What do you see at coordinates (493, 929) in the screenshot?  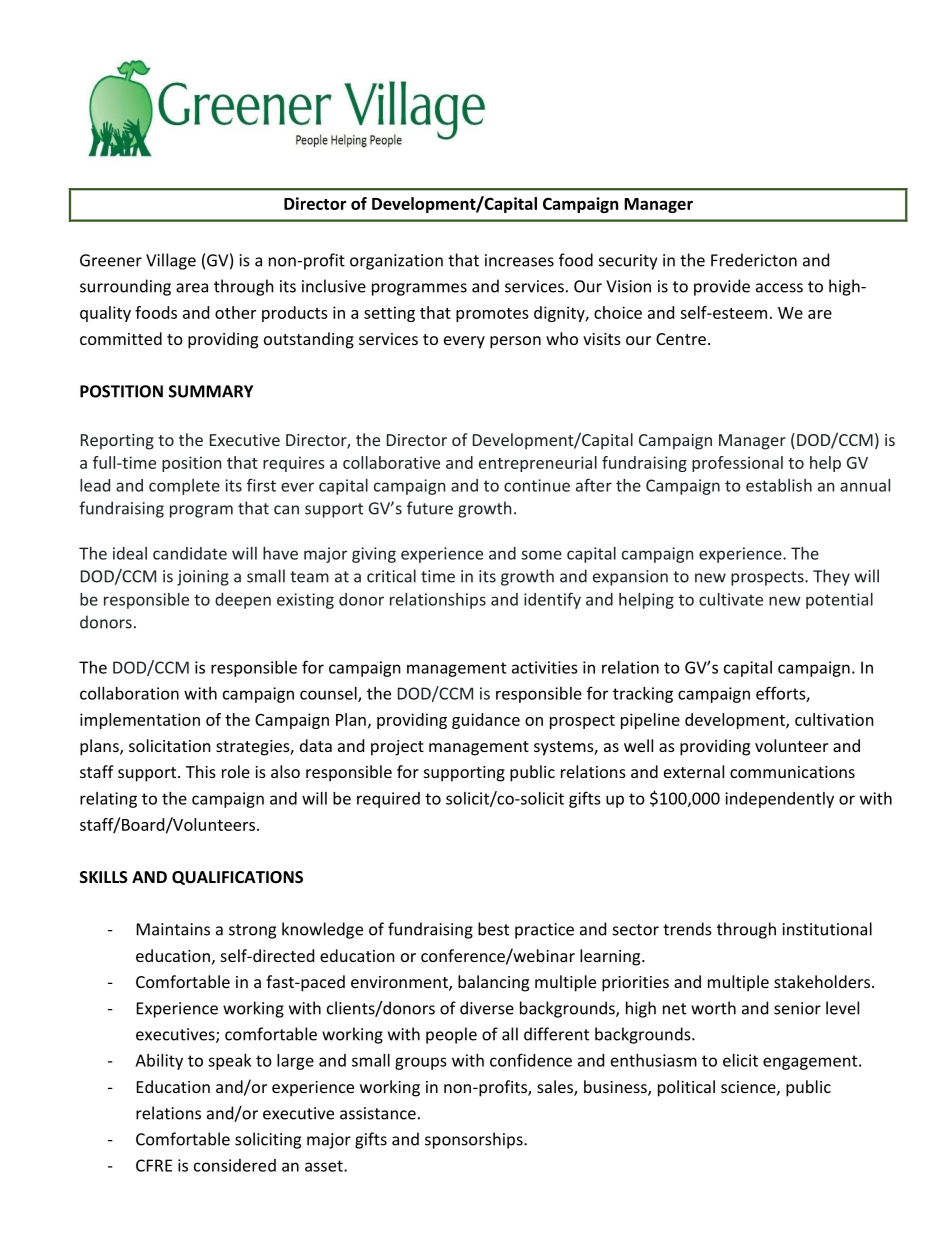 I see `best` at bounding box center [493, 929].
